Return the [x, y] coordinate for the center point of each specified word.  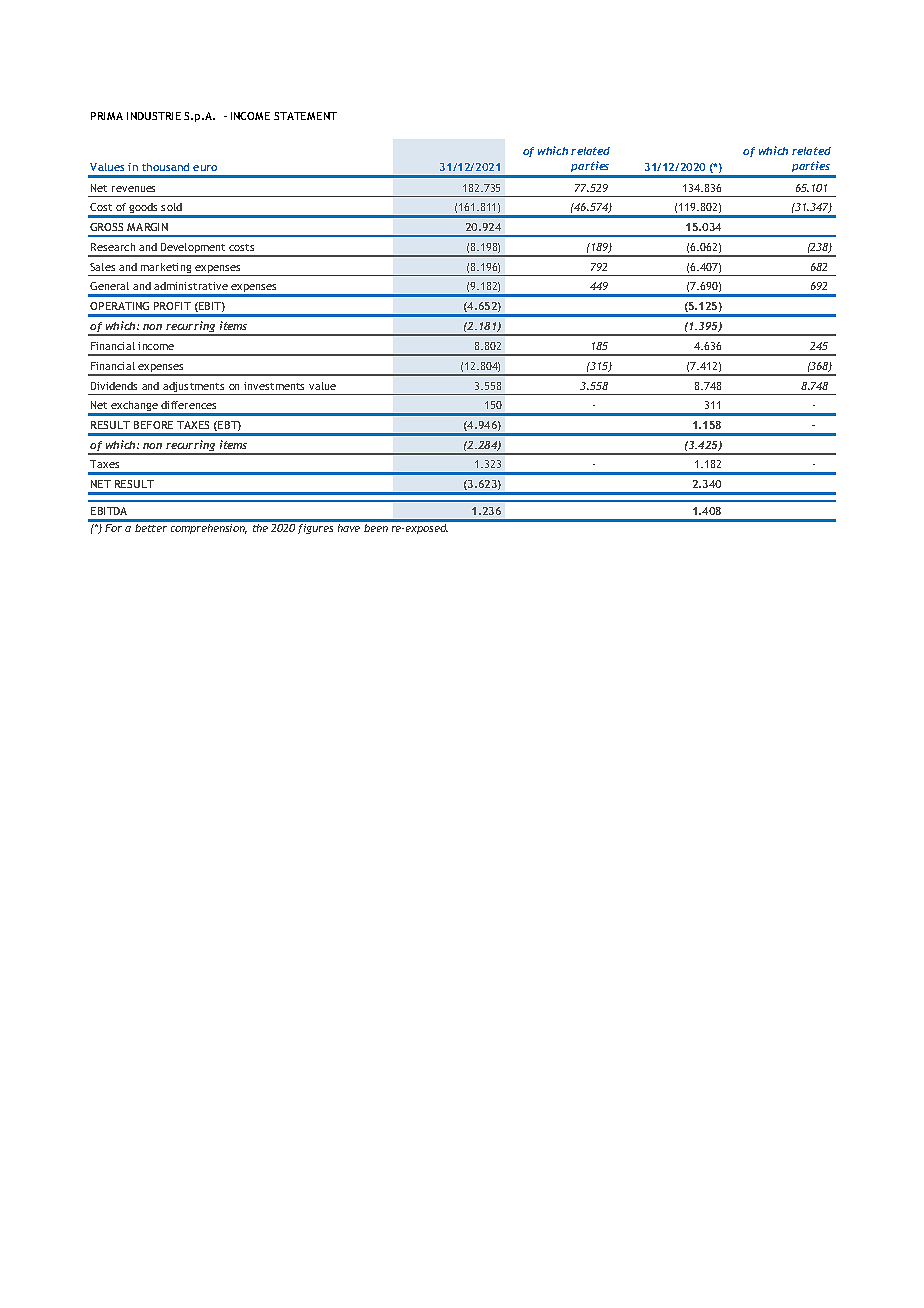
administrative [191, 286]
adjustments [194, 388]
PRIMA [107, 116]
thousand [165, 167]
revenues [133, 189]
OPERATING [119, 306]
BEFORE [153, 425]
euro [205, 168]
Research [113, 247]
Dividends [114, 386]
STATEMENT [305, 116]
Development [193, 249]
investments [274, 386]
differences [188, 405]
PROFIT [172, 306]
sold [171, 207]
